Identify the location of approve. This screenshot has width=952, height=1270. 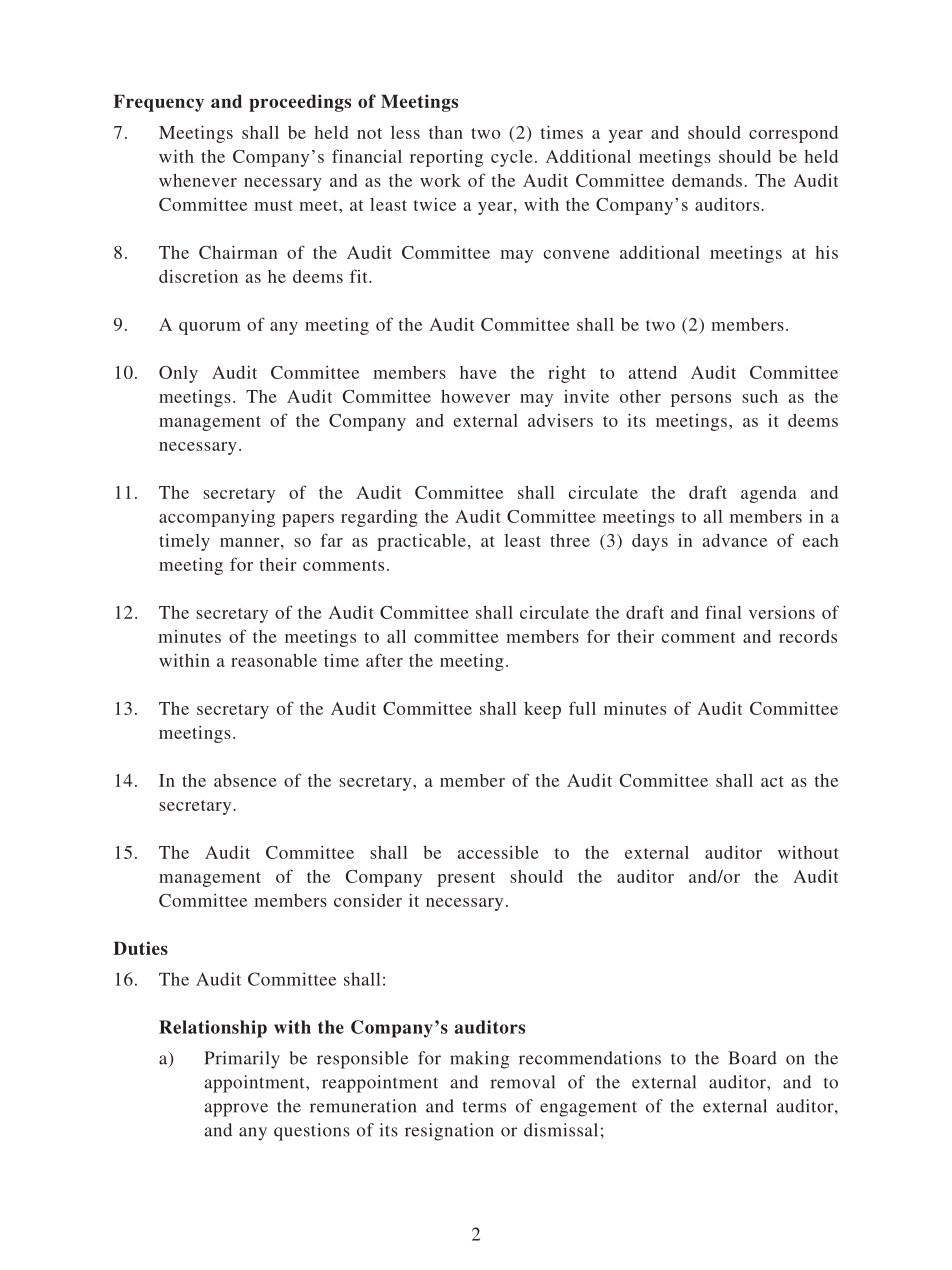
(236, 1110).
